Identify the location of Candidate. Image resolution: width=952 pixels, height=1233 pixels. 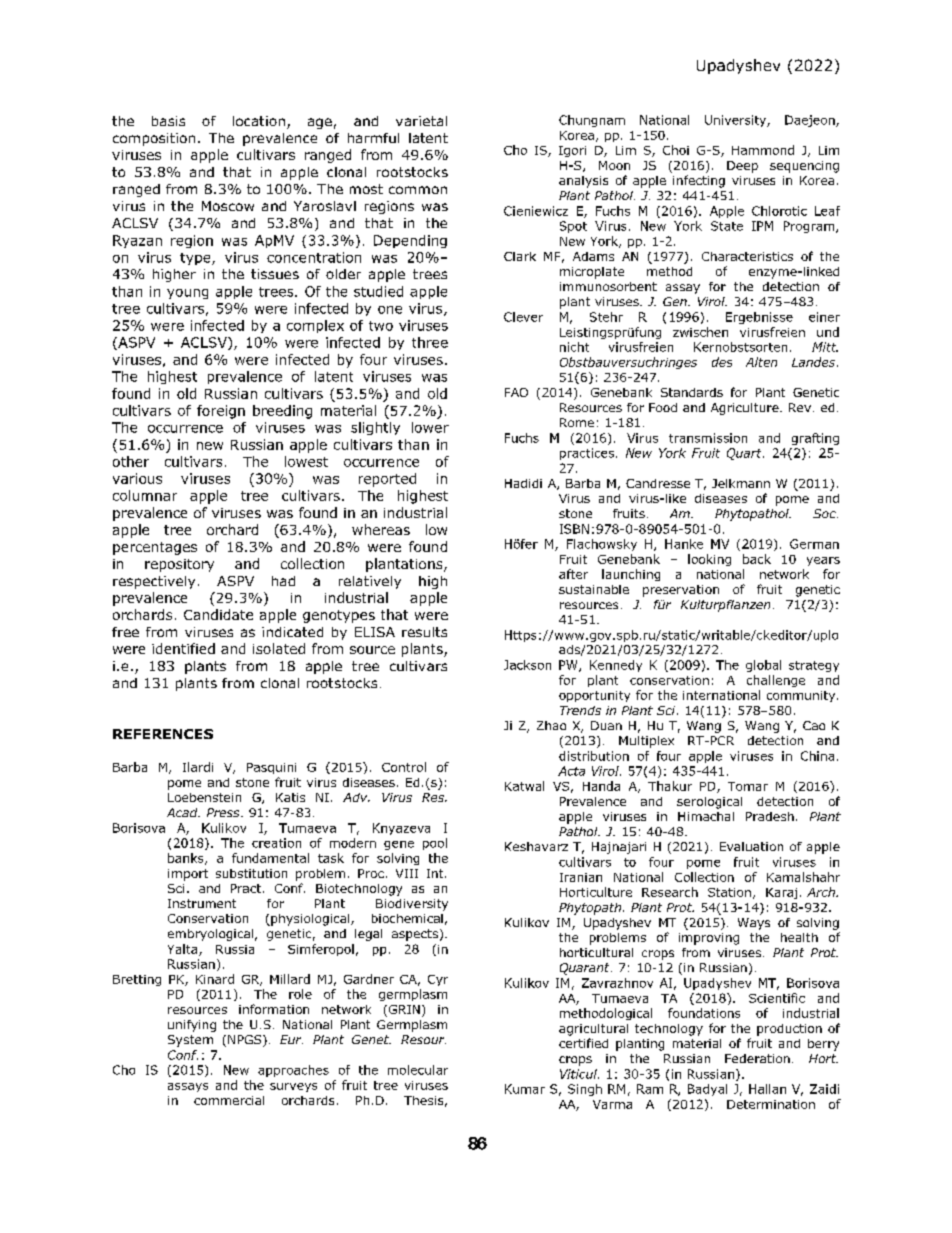
(218, 614).
